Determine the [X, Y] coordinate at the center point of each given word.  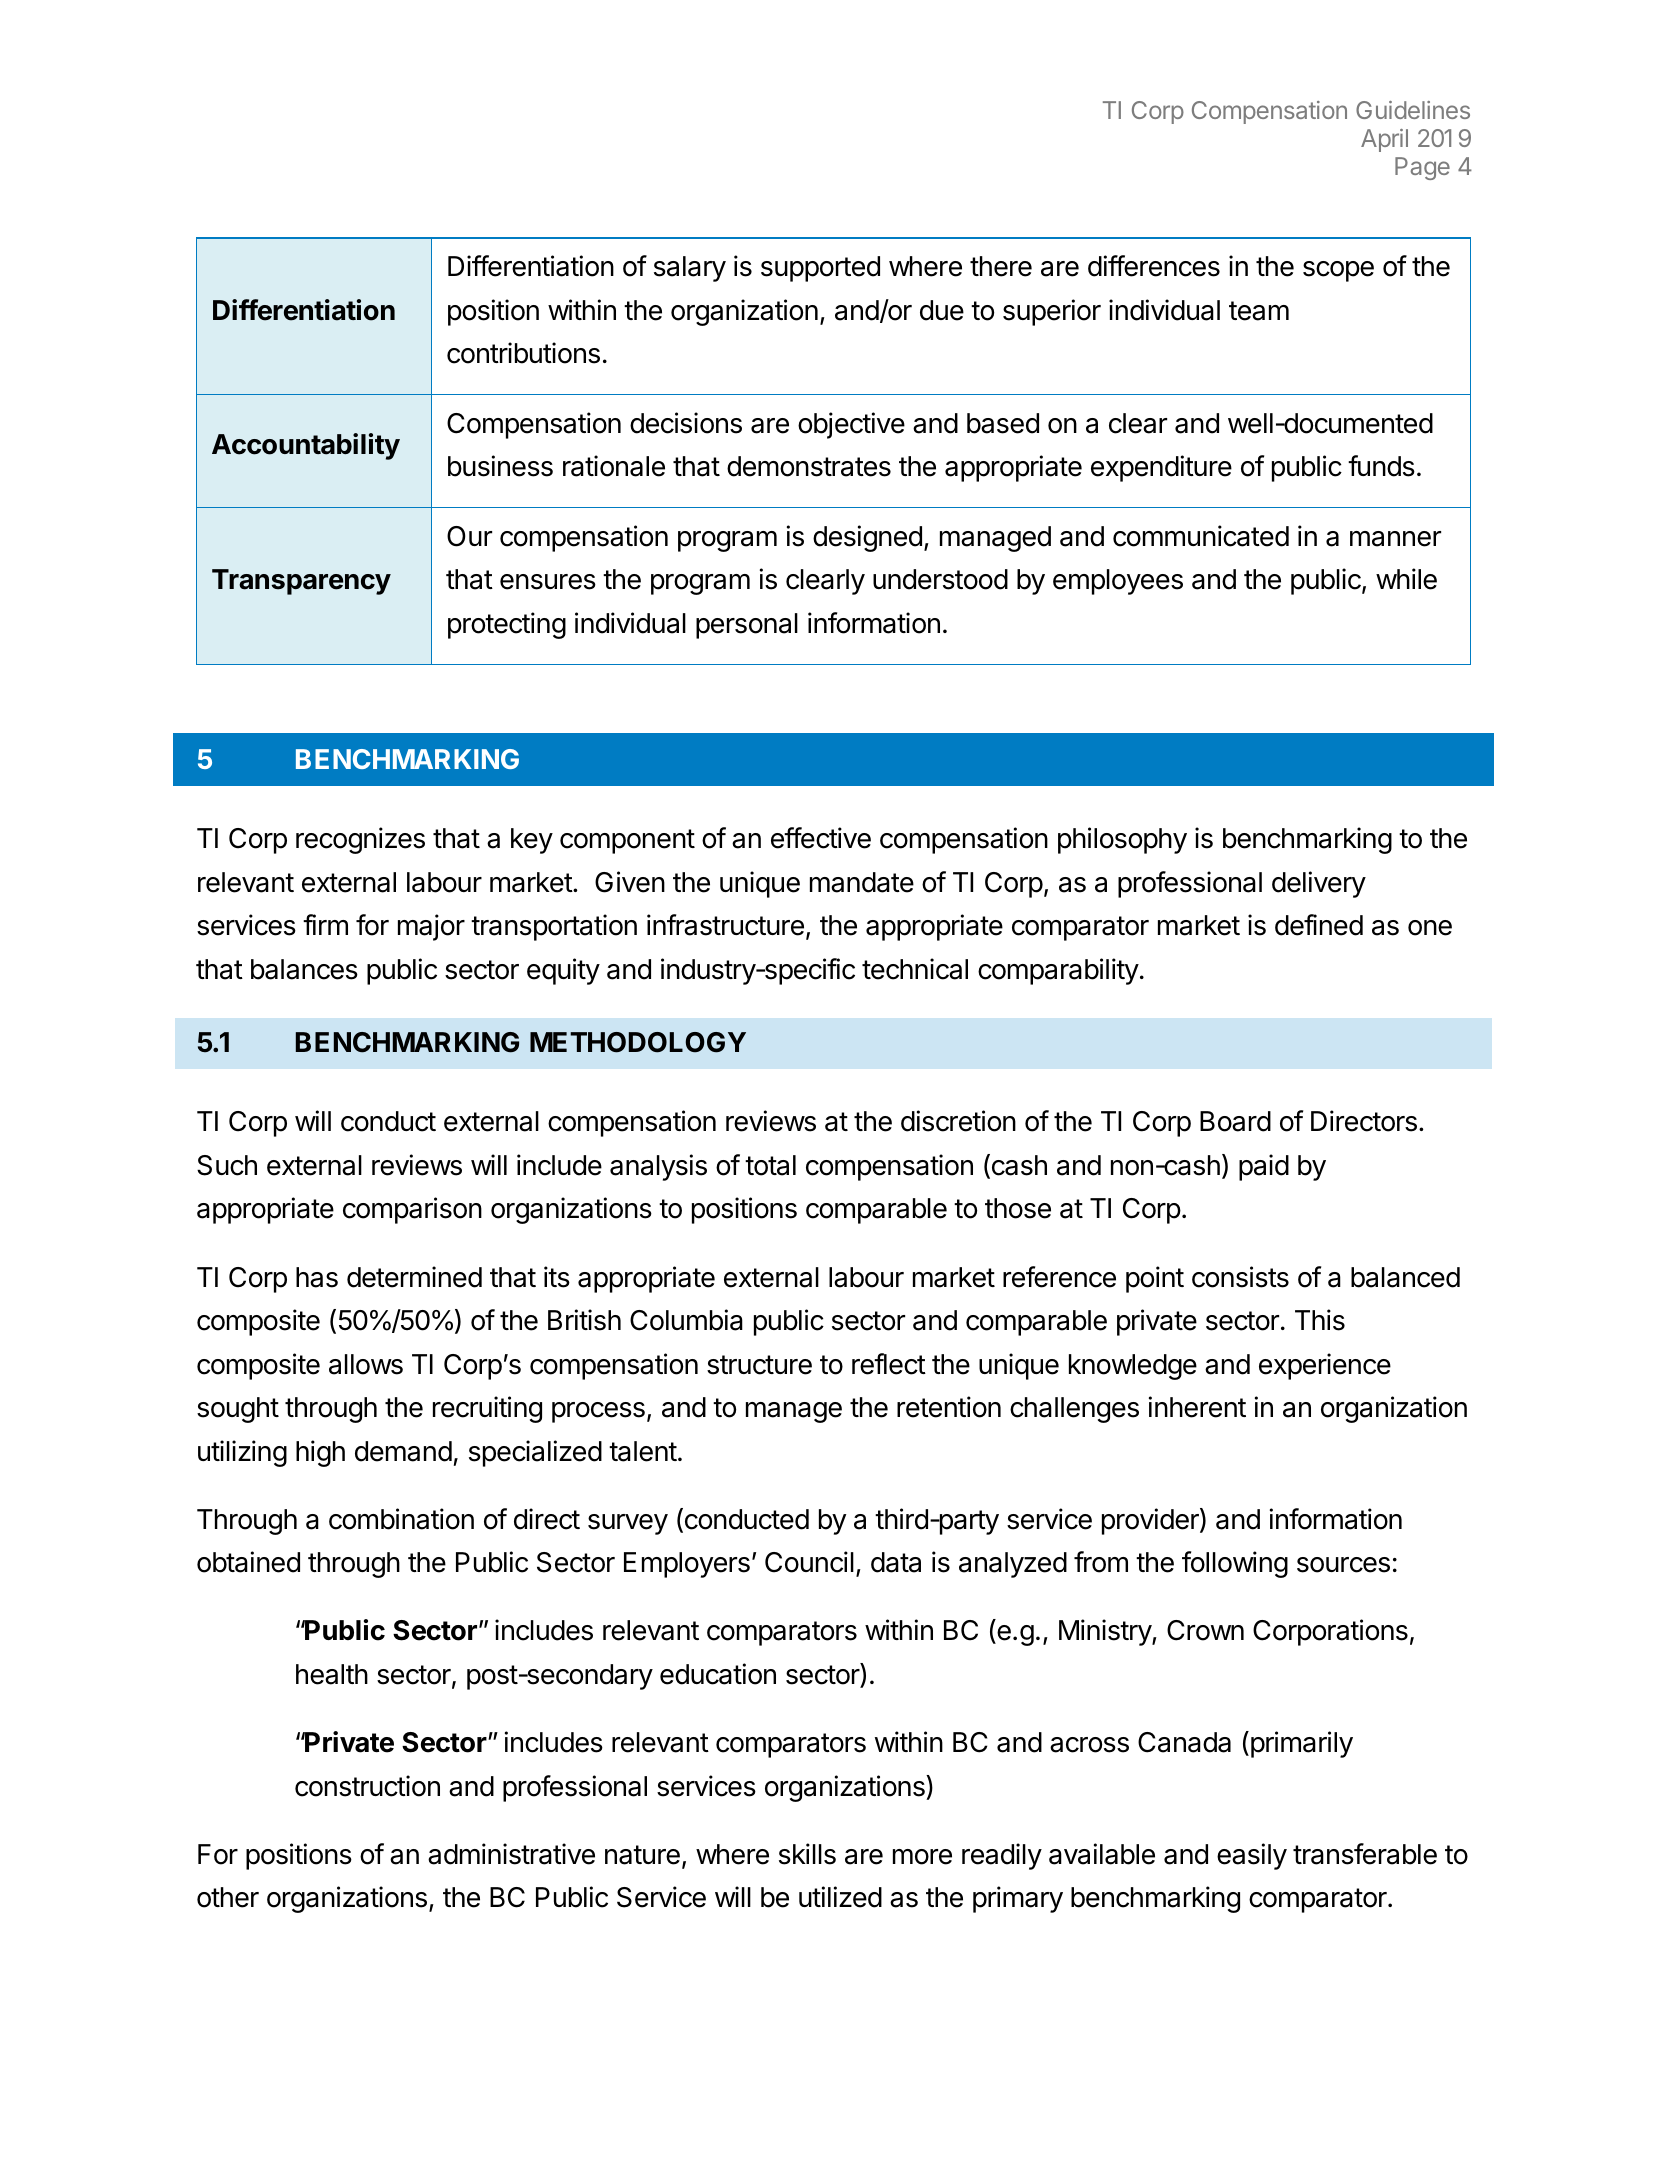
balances [304, 969]
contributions [523, 353]
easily [1252, 1856]
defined [1319, 925]
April [1384, 140]
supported [820, 269]
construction [367, 1786]
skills [807, 1854]
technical [915, 969]
